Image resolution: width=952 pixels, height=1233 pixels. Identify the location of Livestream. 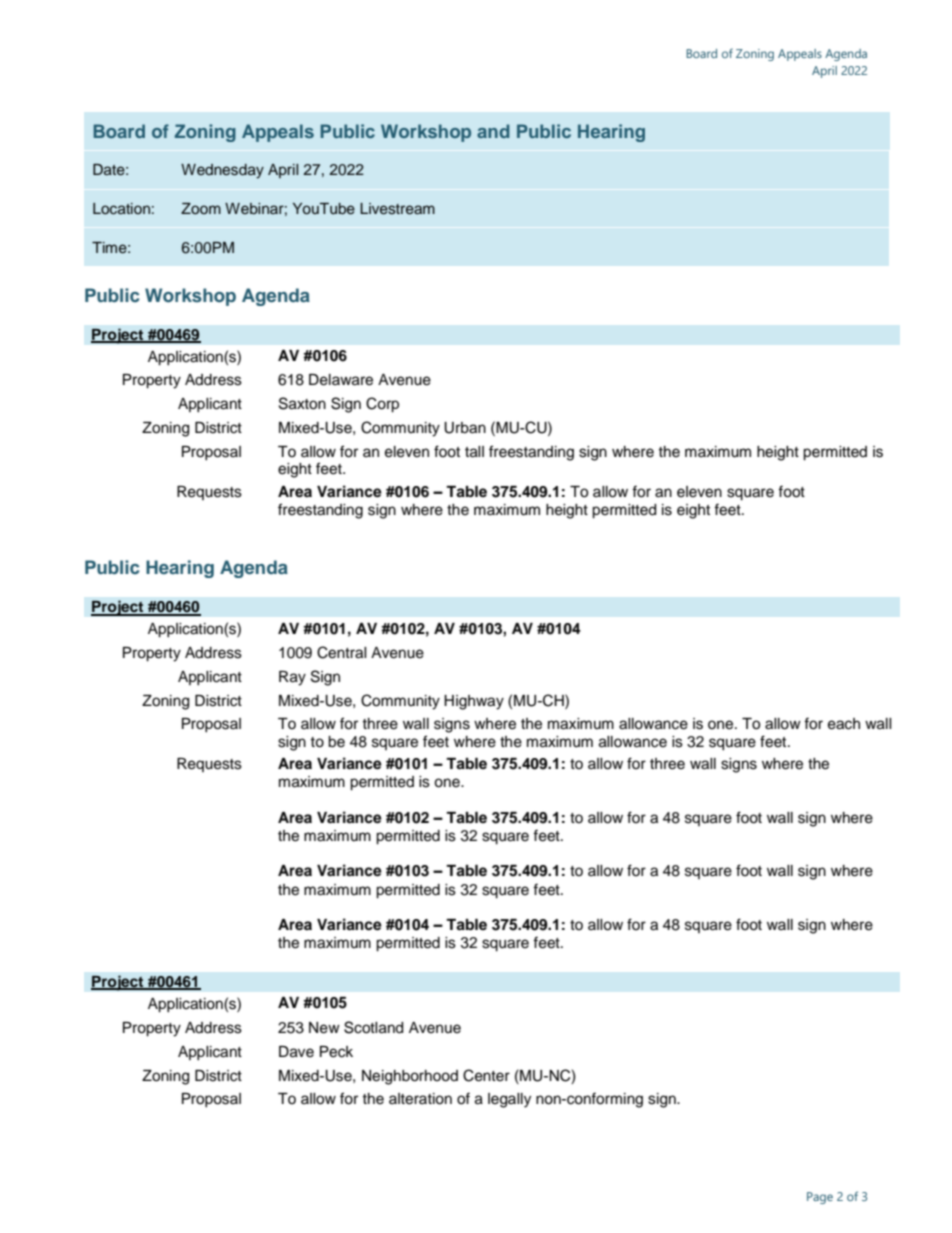
(397, 209).
